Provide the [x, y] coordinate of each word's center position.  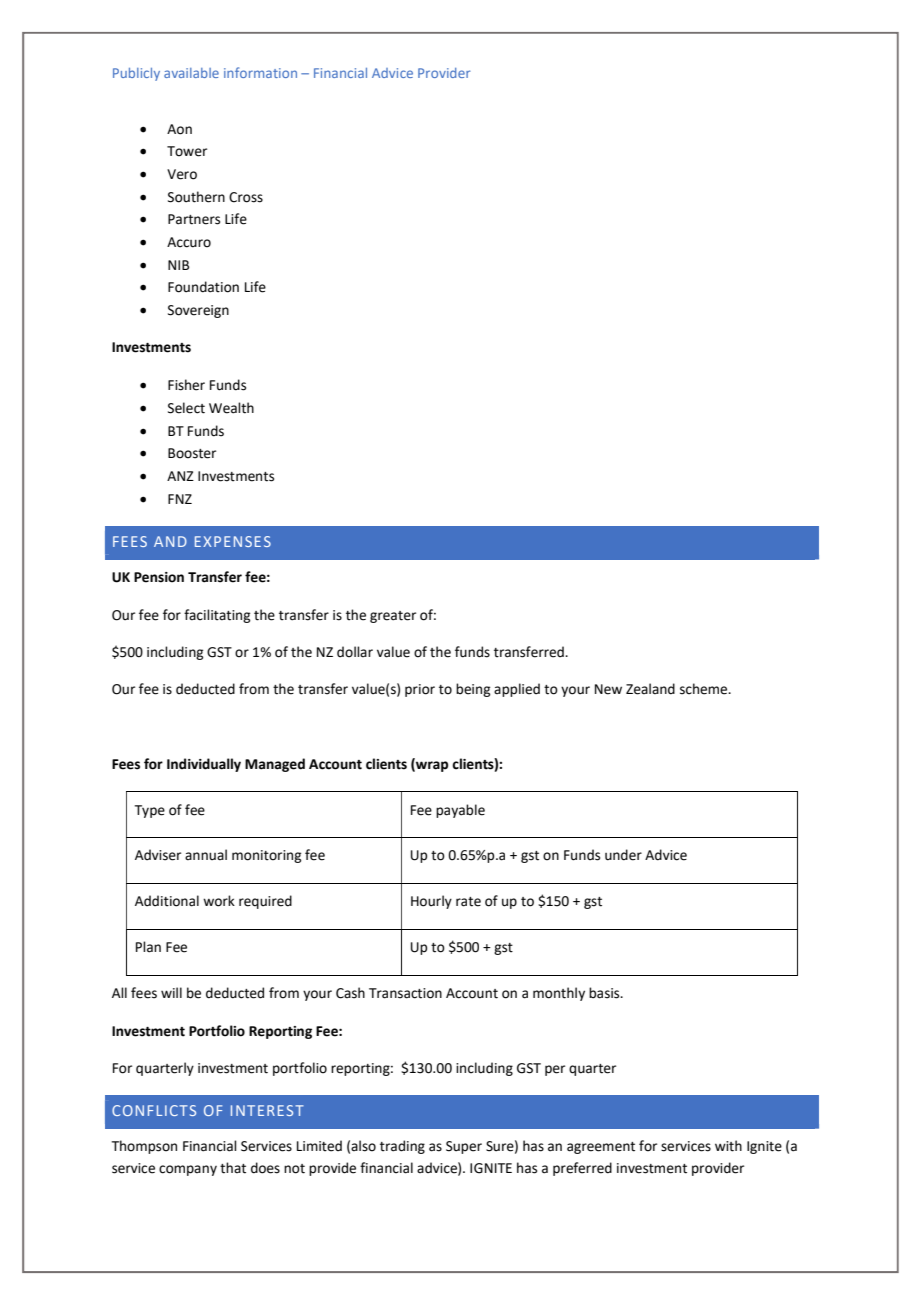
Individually [204, 765]
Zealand [650, 689]
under [623, 855]
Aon [179, 129]
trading [402, 1147]
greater [393, 617]
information [260, 72]
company [188, 1170]
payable [460, 811]
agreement [601, 1148]
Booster [192, 453]
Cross [246, 197]
